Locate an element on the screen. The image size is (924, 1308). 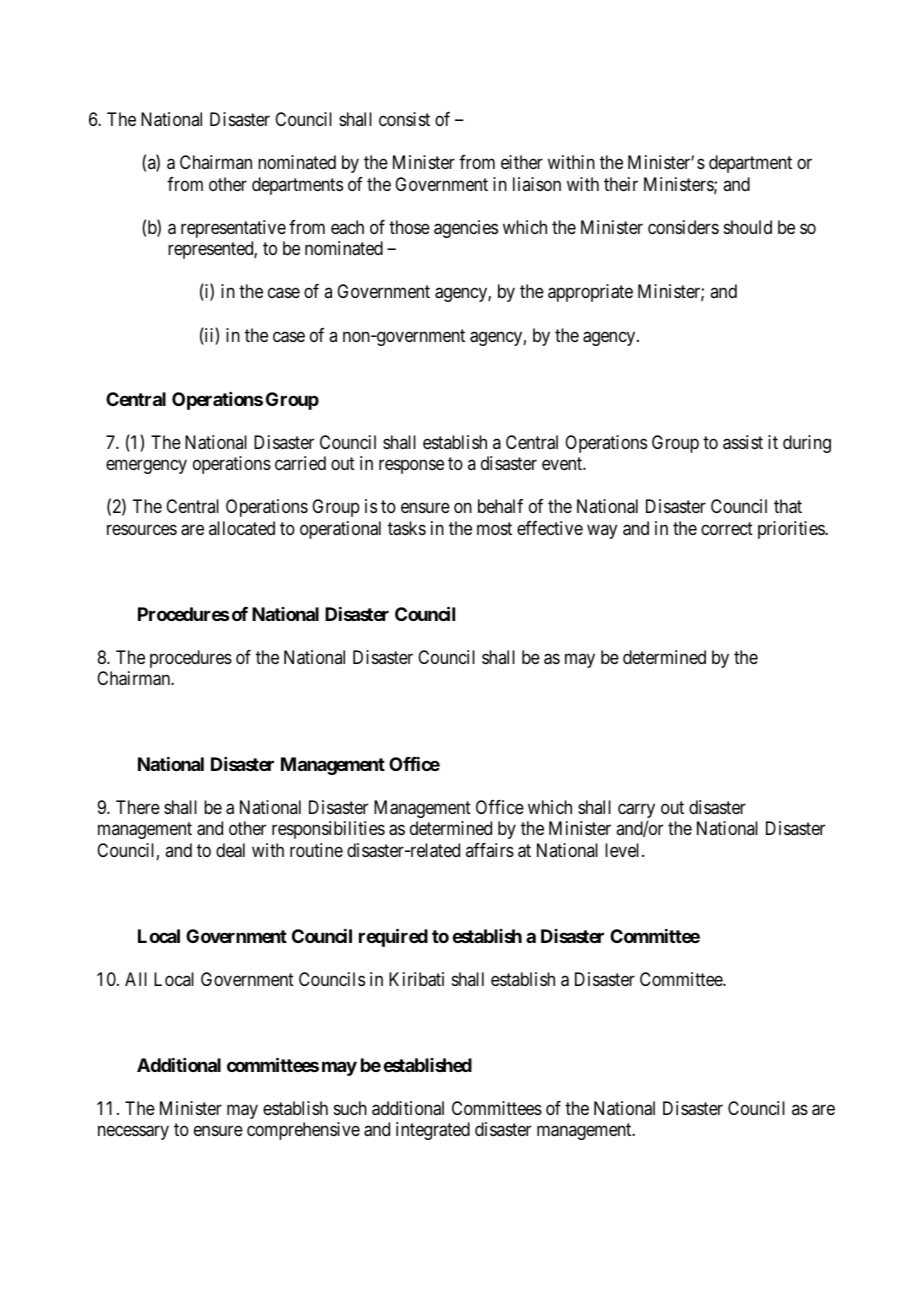
either is located at coordinates (522, 162).
